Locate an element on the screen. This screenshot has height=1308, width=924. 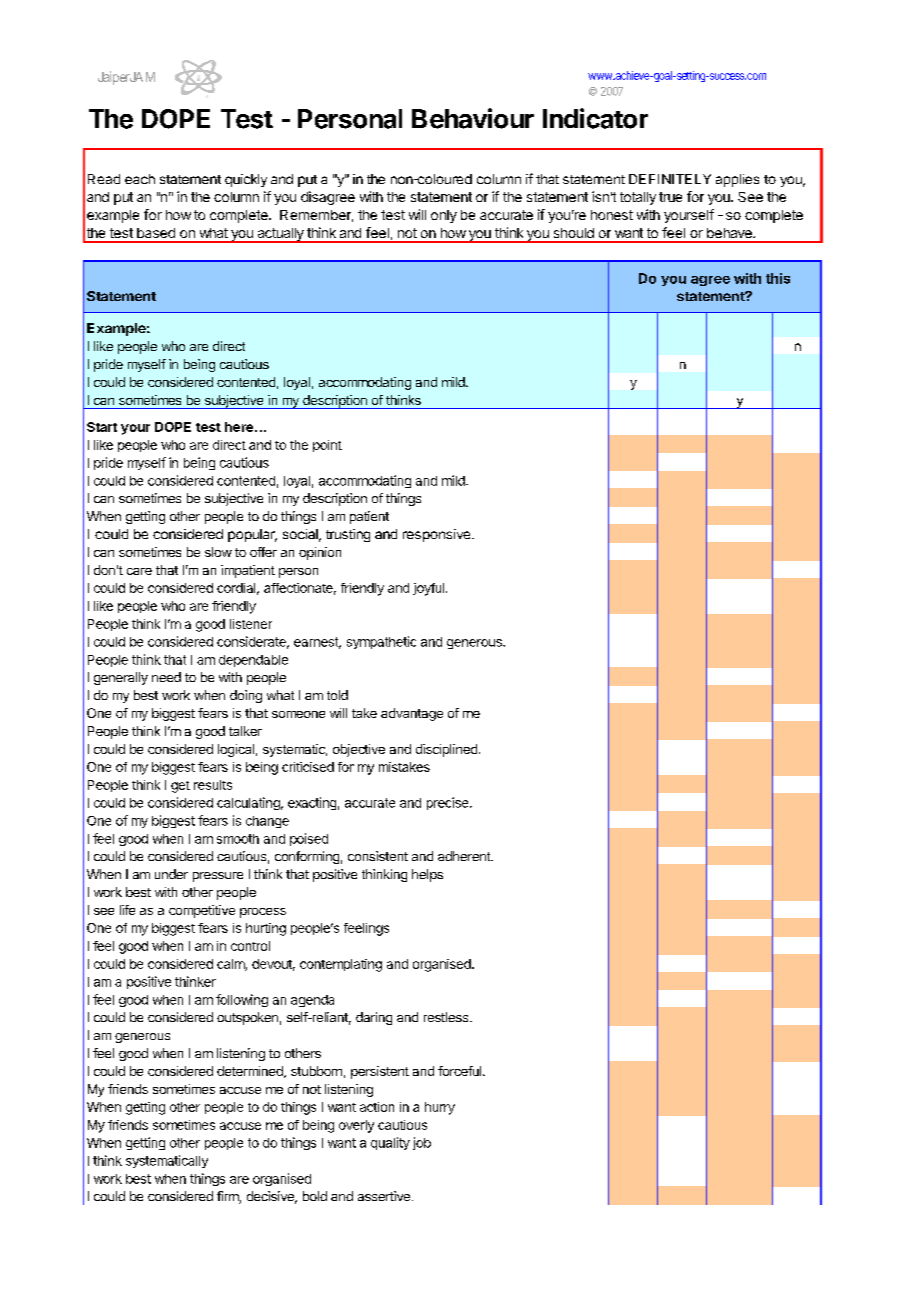
DEFINITELY is located at coordinates (670, 179).
